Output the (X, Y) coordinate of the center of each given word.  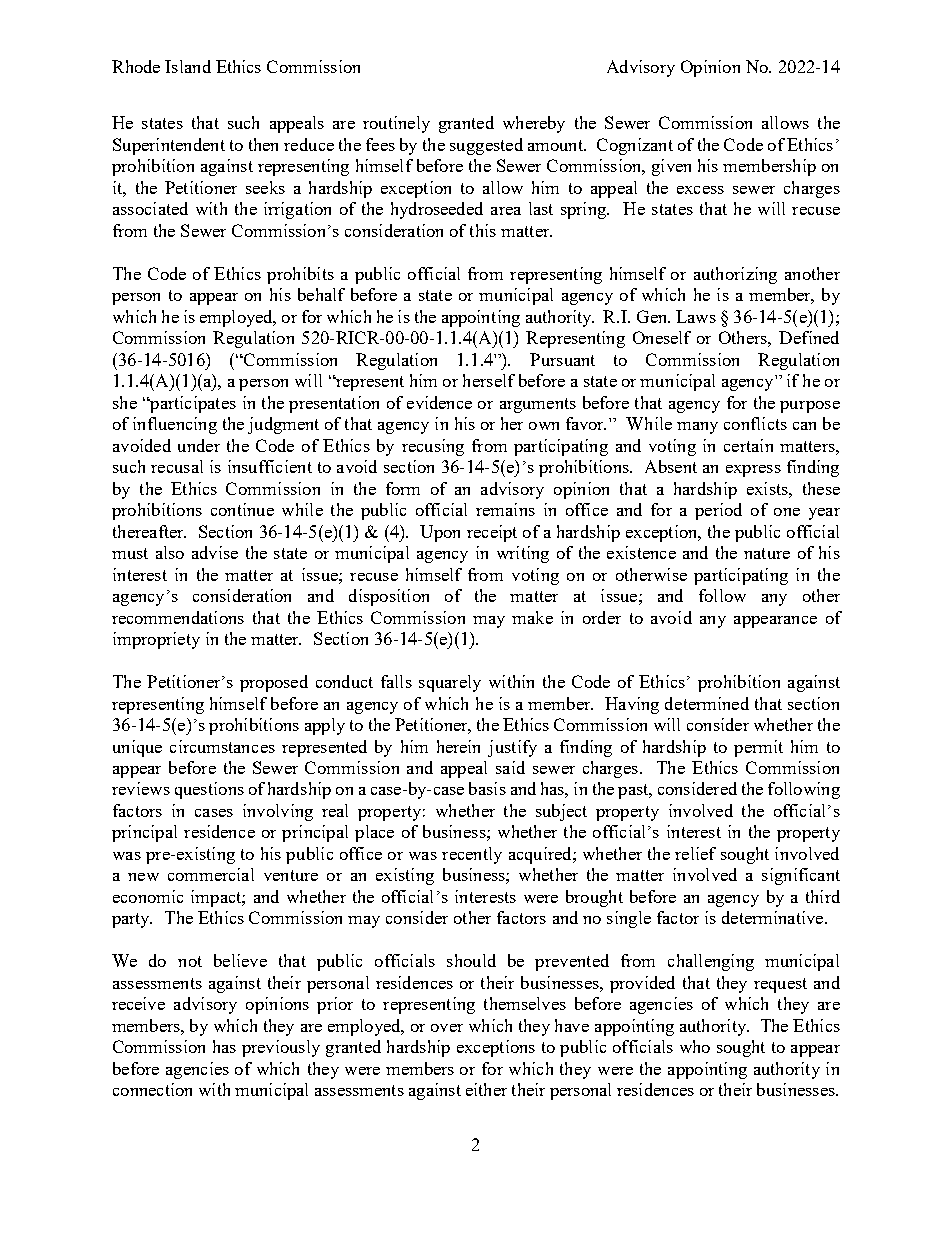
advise (215, 552)
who (695, 1046)
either (486, 1089)
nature (767, 553)
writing (523, 554)
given (671, 167)
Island (188, 66)
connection (152, 1089)
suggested (486, 146)
